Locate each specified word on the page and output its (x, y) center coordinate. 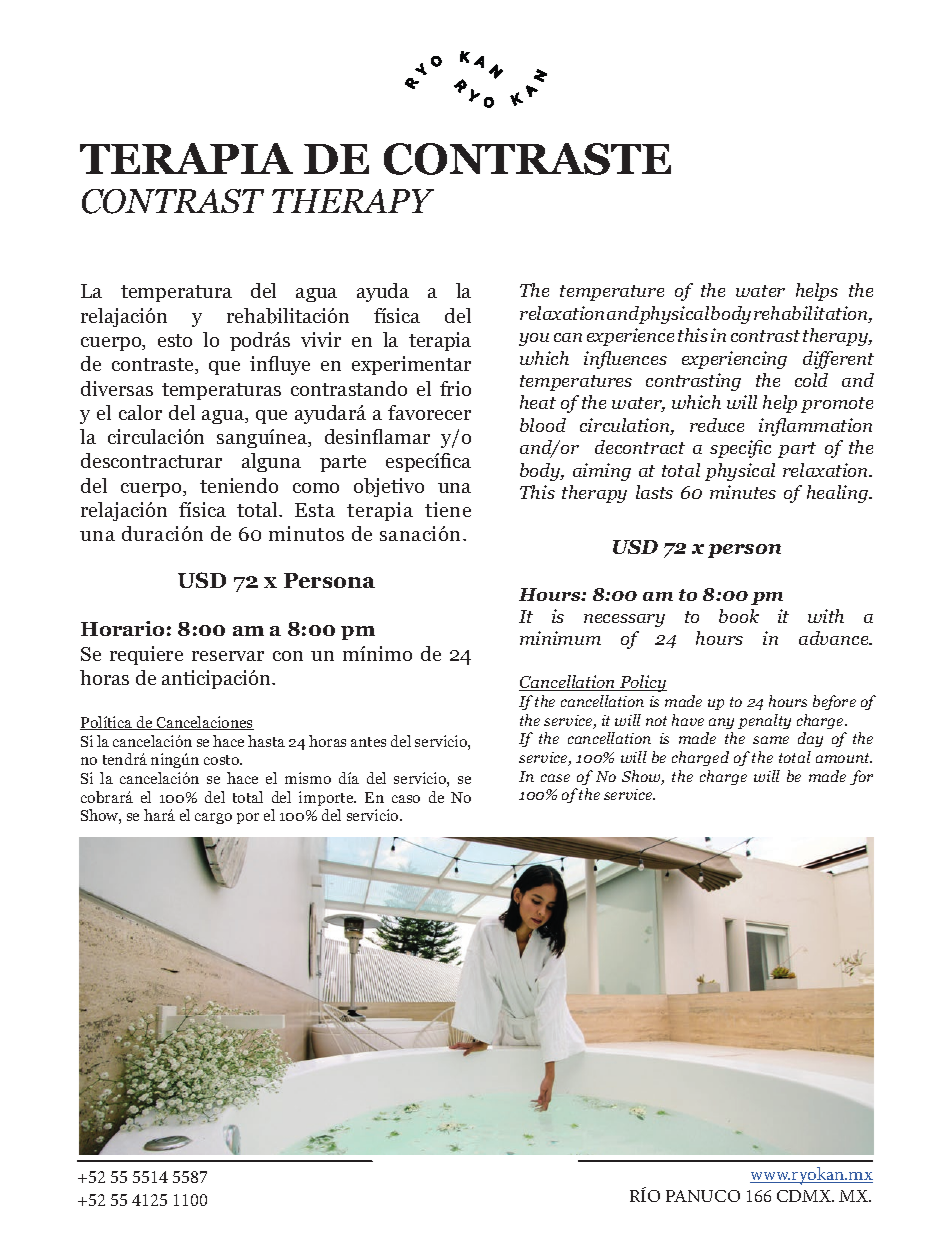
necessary (624, 620)
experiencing (734, 360)
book (739, 616)
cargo (213, 818)
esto (175, 340)
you (534, 339)
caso (406, 799)
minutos (306, 533)
